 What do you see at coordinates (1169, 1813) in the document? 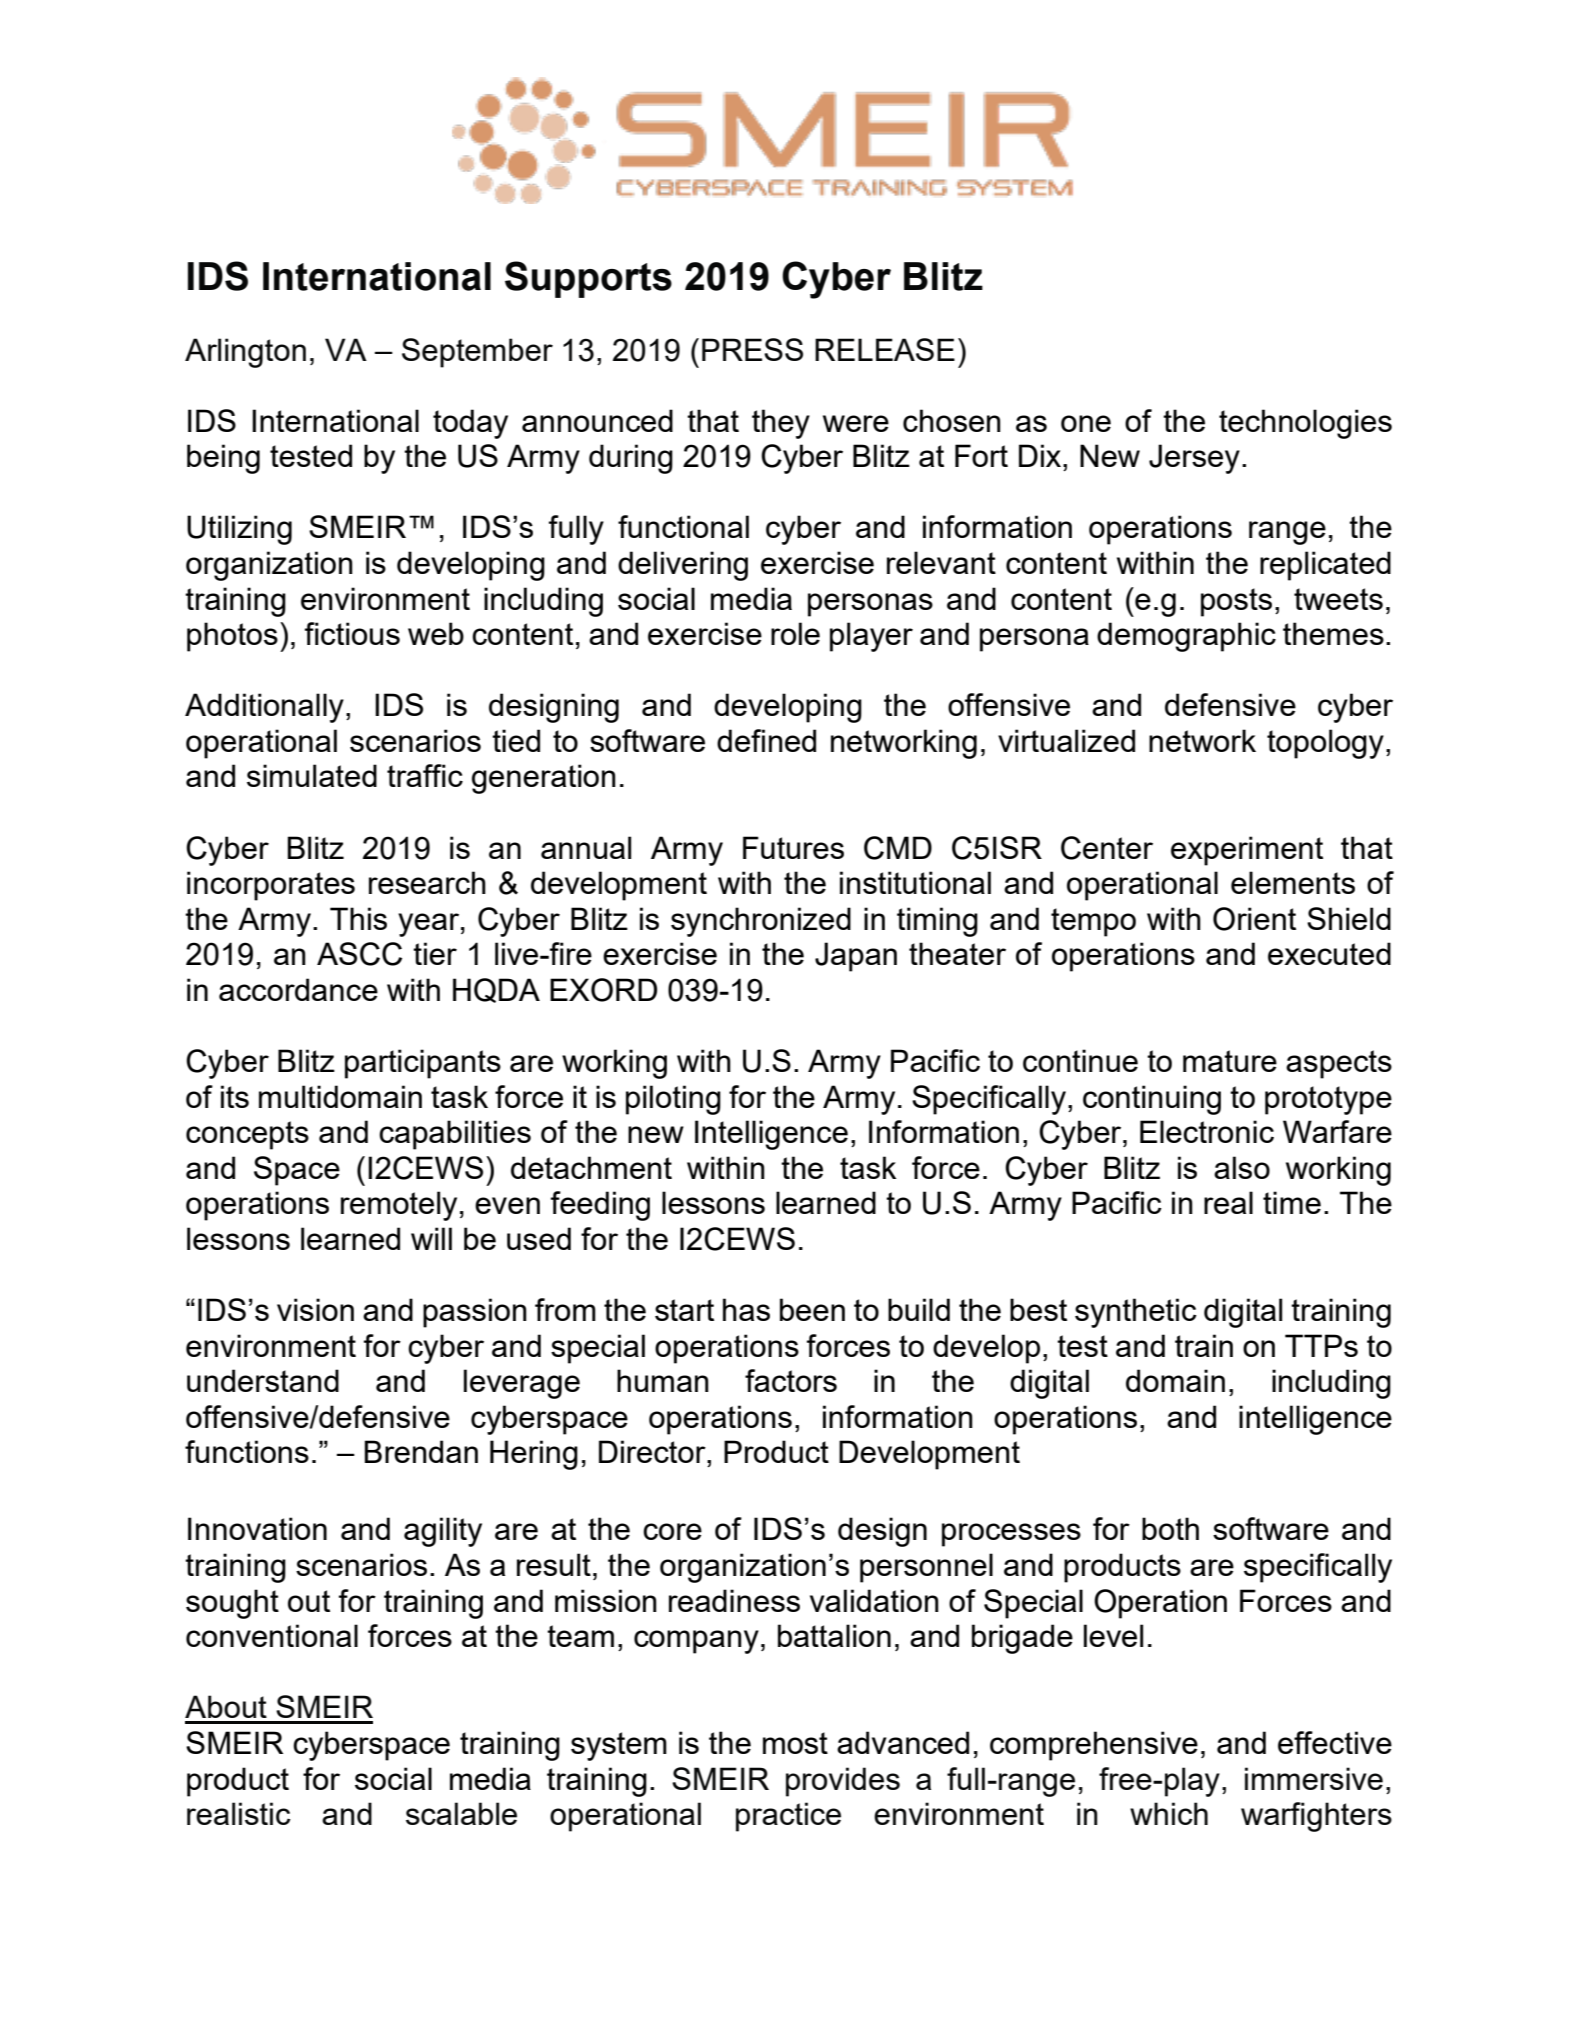
I see `which` at bounding box center [1169, 1813].
